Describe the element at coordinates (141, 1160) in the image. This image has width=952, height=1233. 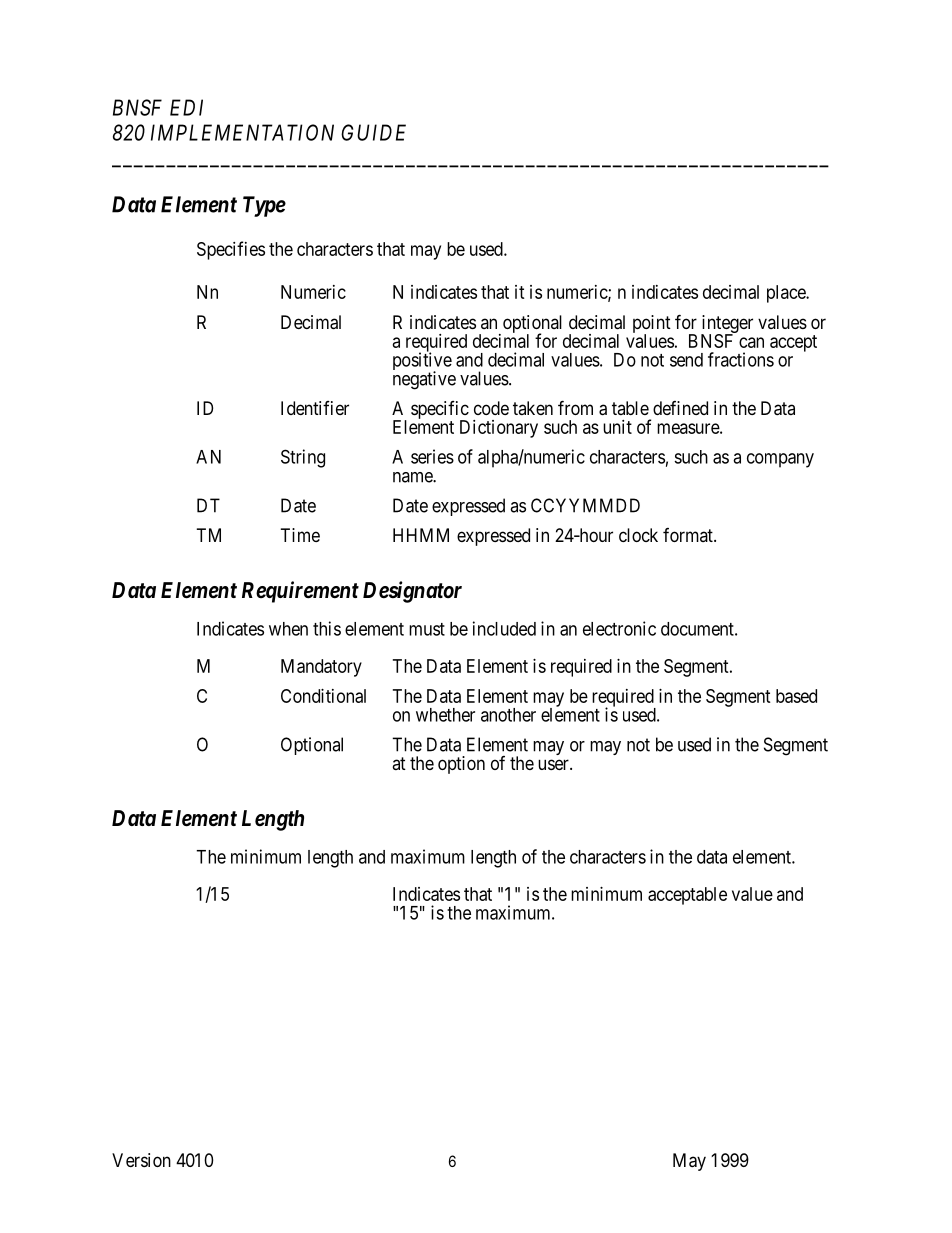
I see `Version` at that location.
